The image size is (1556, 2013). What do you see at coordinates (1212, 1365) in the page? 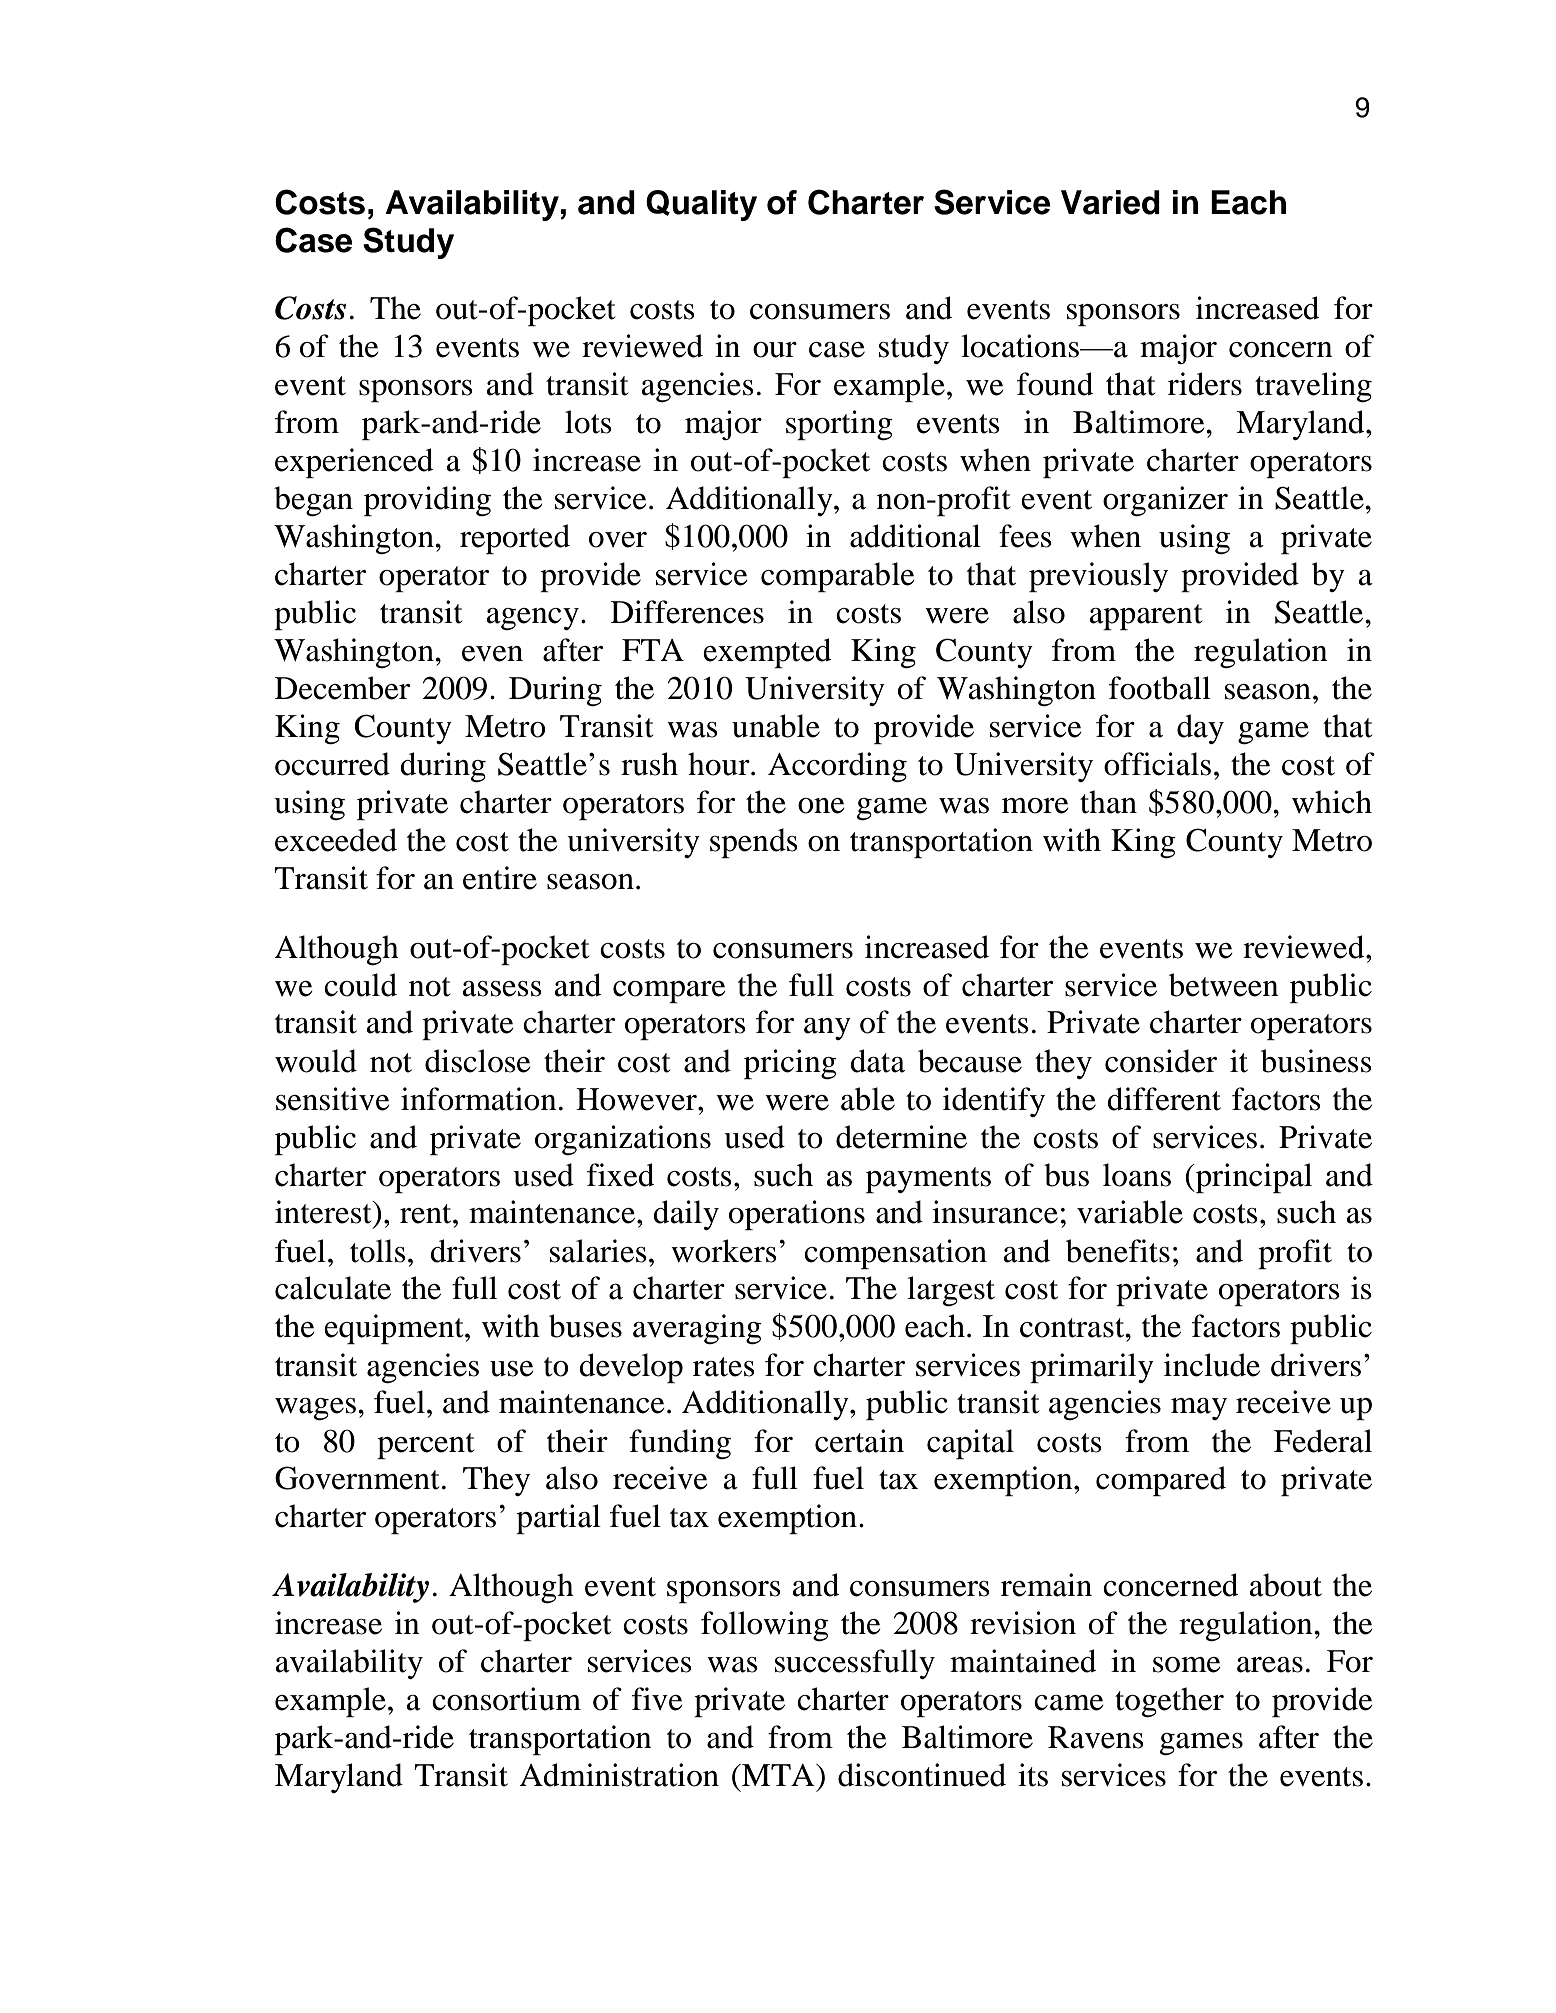
I see `include` at bounding box center [1212, 1365].
